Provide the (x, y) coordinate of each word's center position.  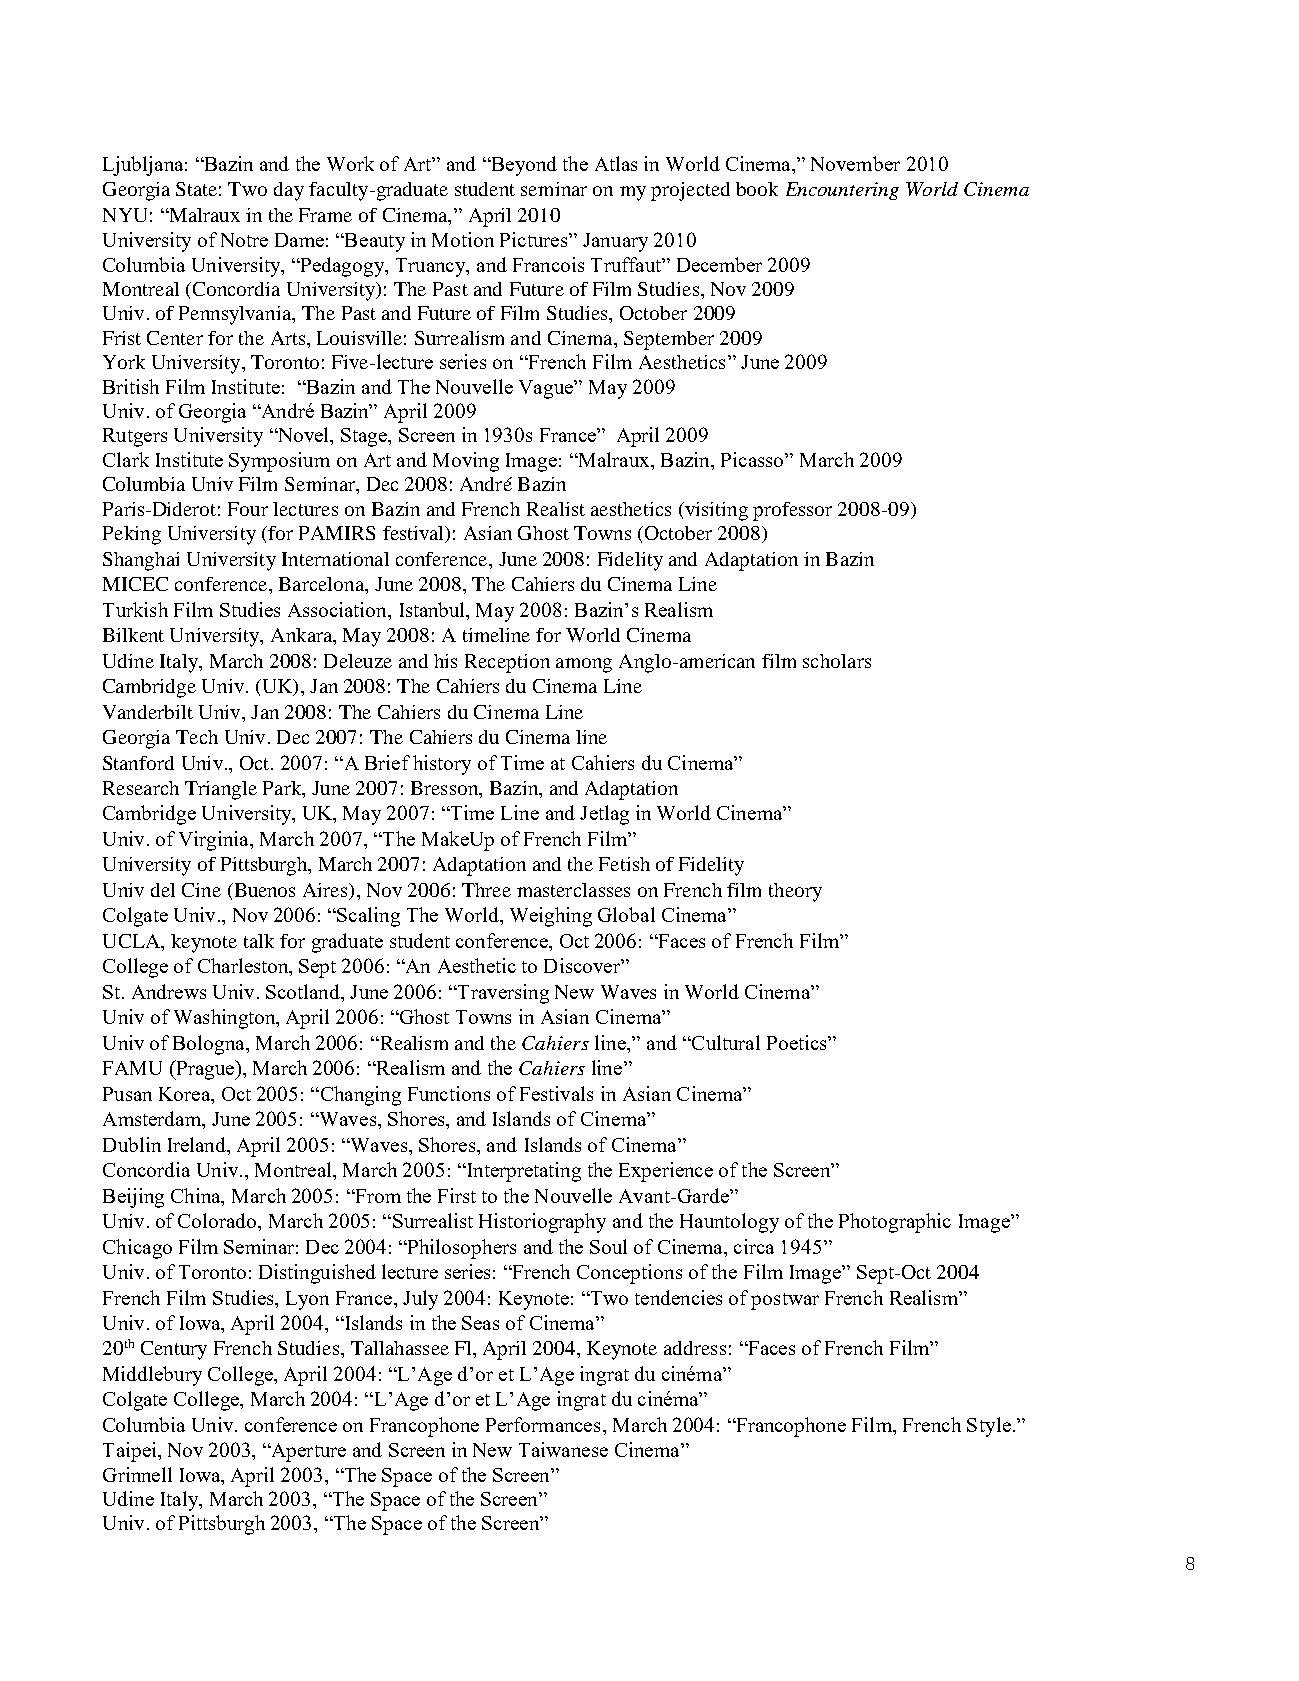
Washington (226, 1019)
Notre (244, 240)
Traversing (502, 994)
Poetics (798, 1042)
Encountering (842, 191)
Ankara (303, 636)
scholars (837, 661)
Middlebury (152, 1376)
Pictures (535, 239)
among (584, 665)
